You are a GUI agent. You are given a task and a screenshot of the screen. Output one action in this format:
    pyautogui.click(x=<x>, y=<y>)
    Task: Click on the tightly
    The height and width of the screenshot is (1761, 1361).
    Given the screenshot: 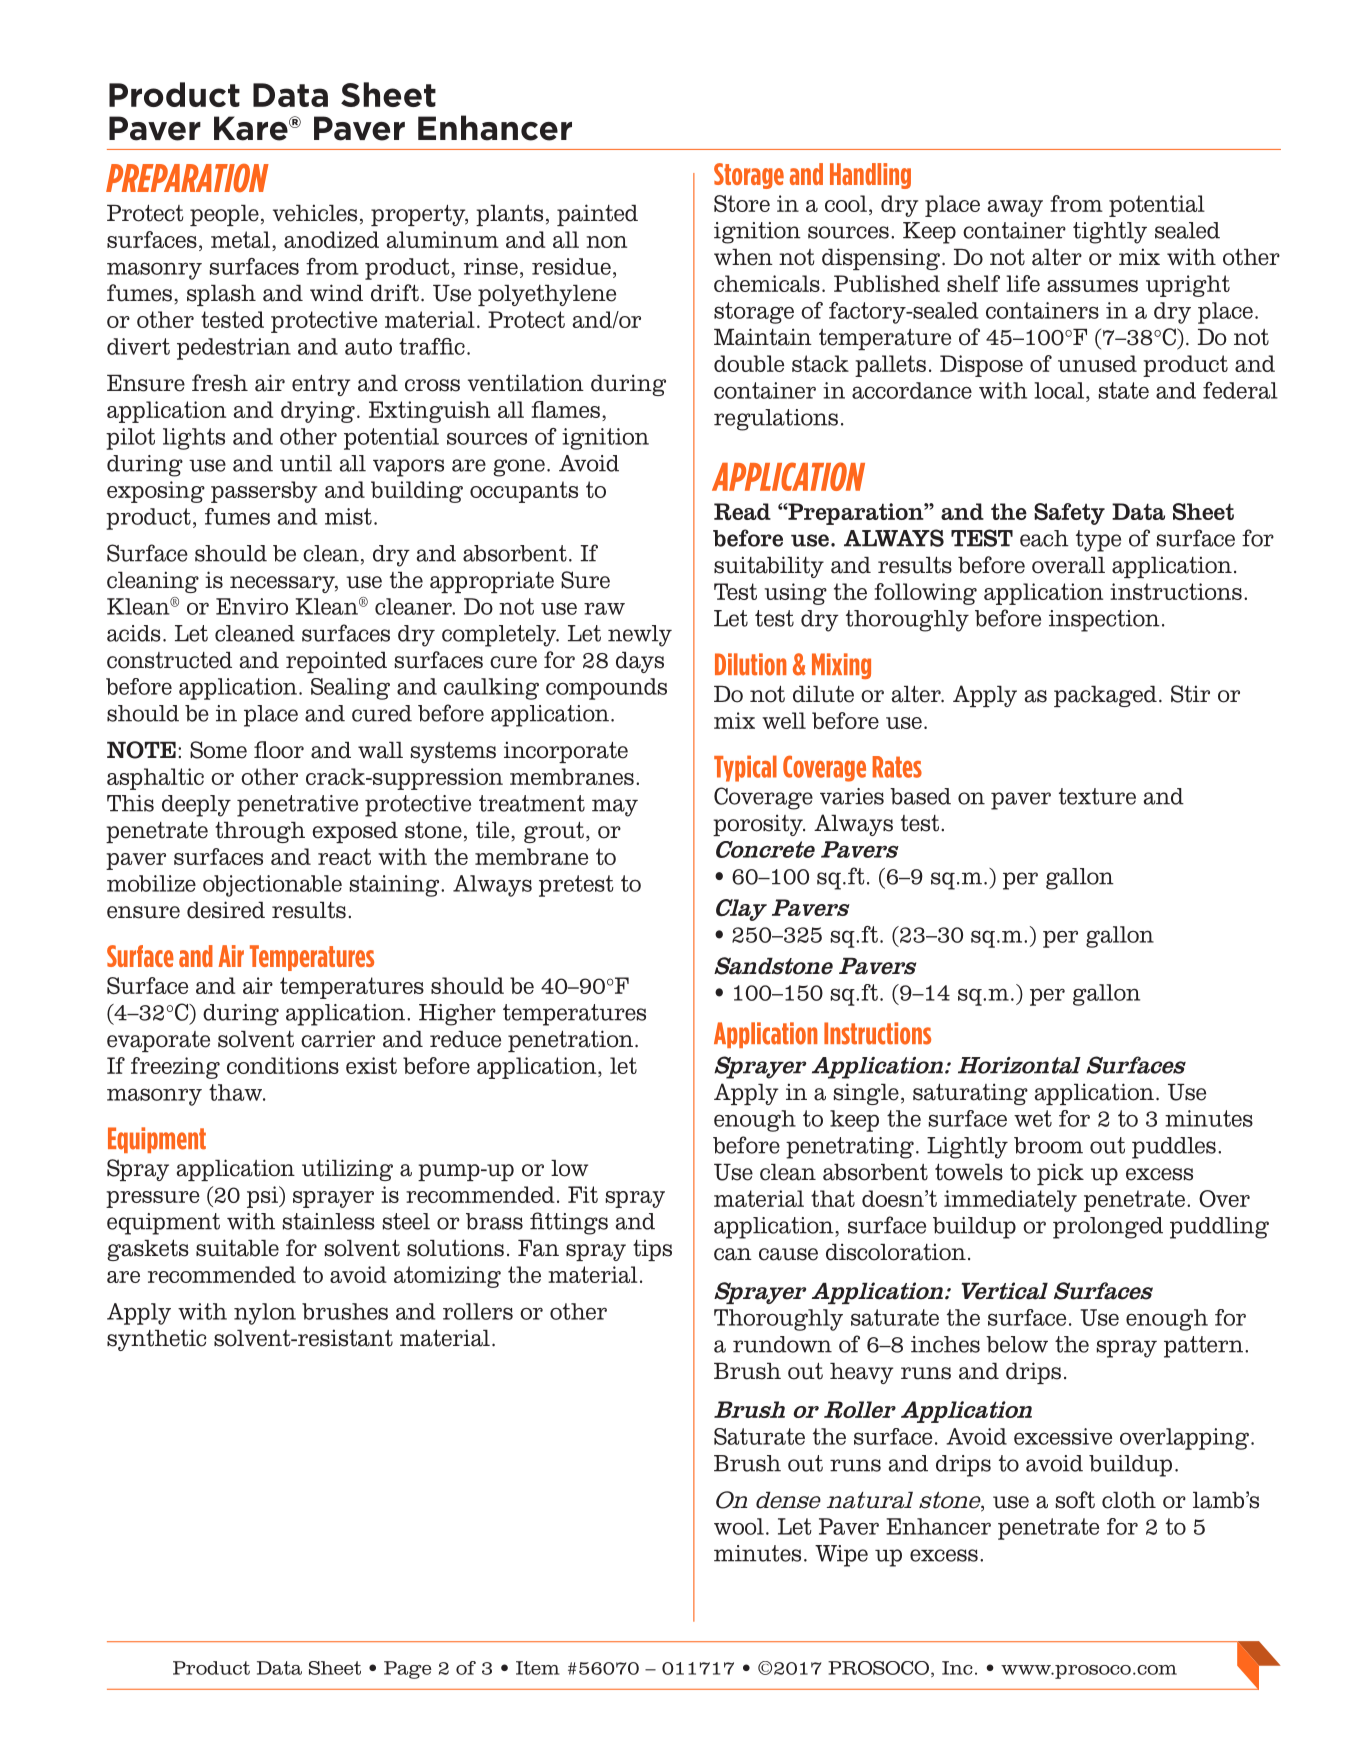 What is the action you would take?
    pyautogui.click(x=1110, y=233)
